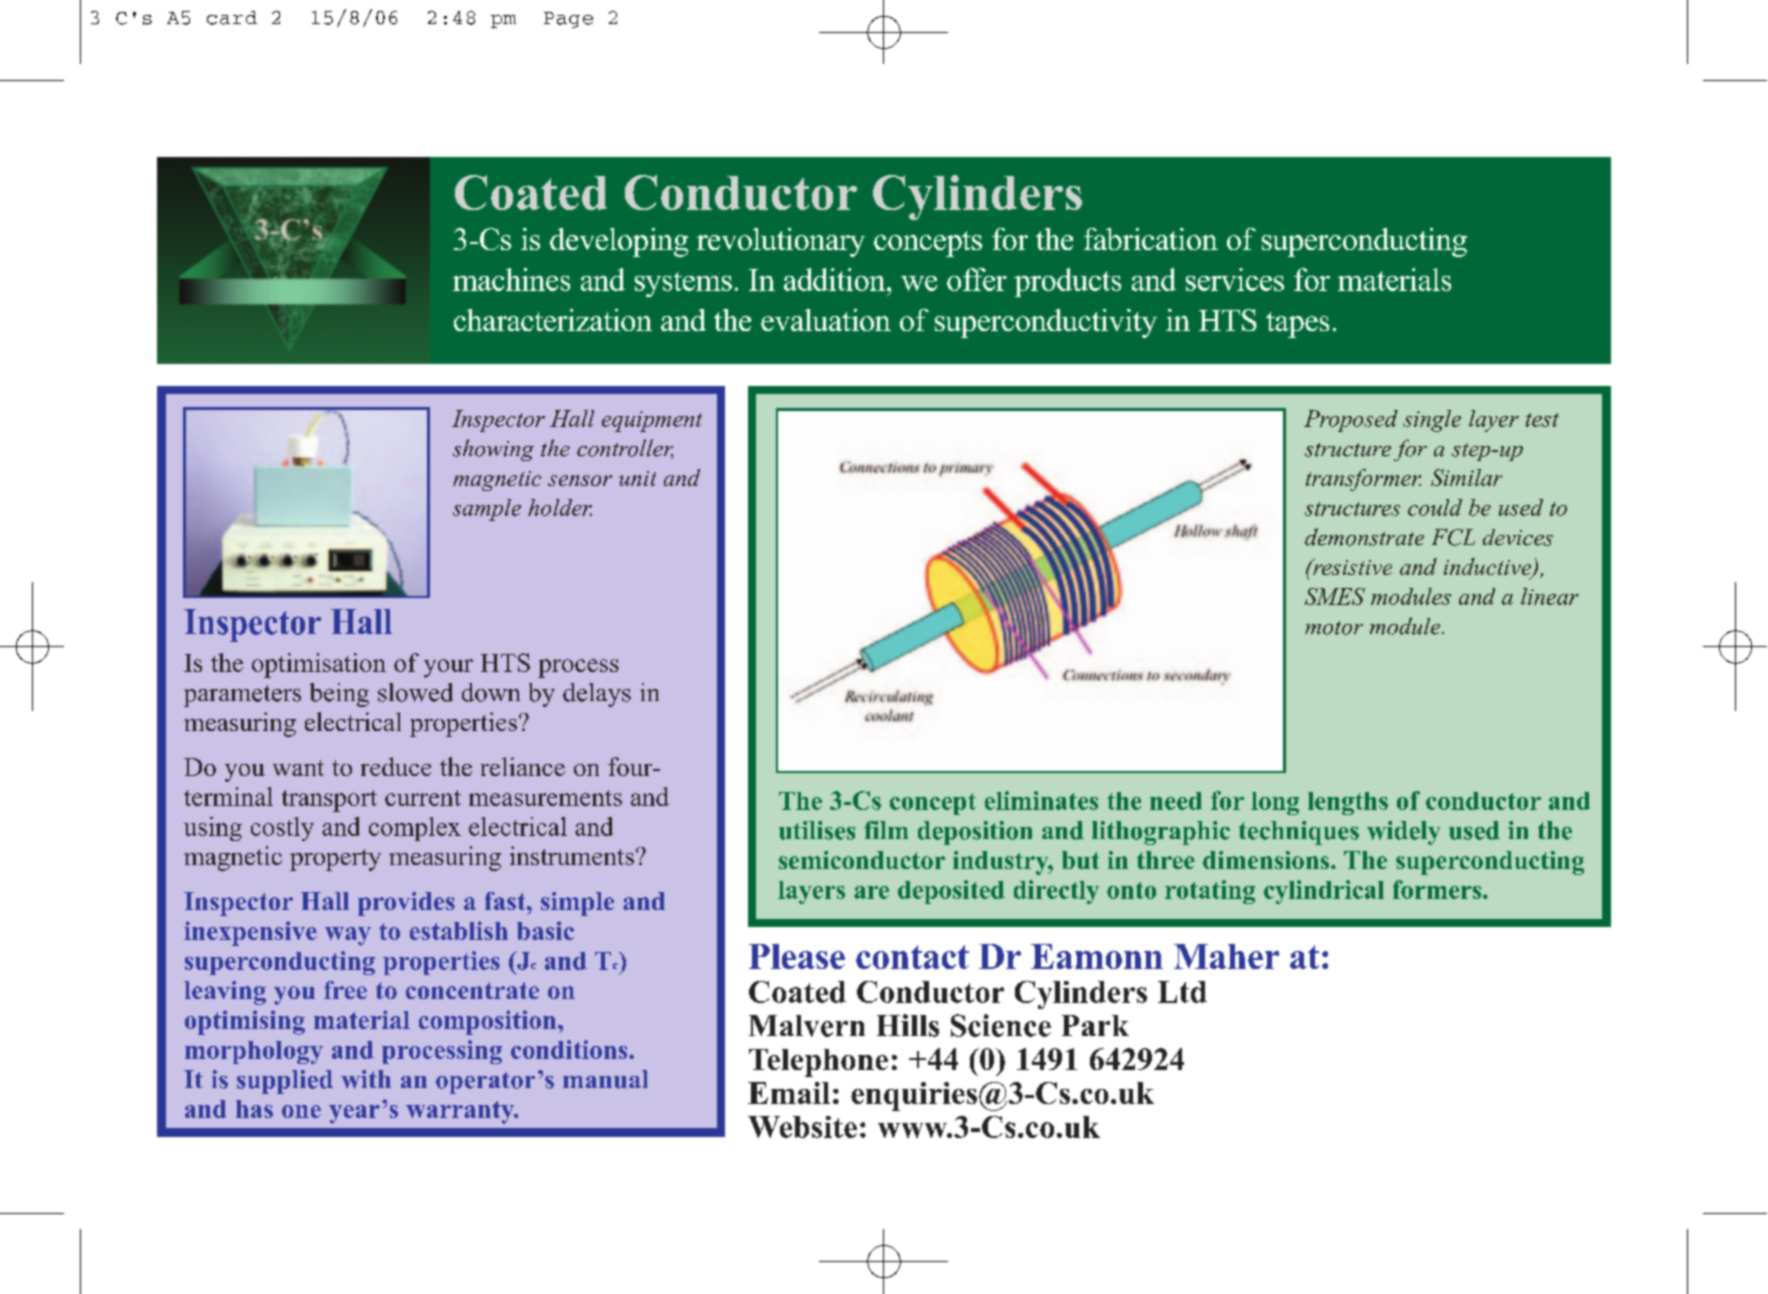 Image resolution: width=1768 pixels, height=1294 pixels. What do you see at coordinates (1351, 421) in the screenshot?
I see `Proposed` at bounding box center [1351, 421].
